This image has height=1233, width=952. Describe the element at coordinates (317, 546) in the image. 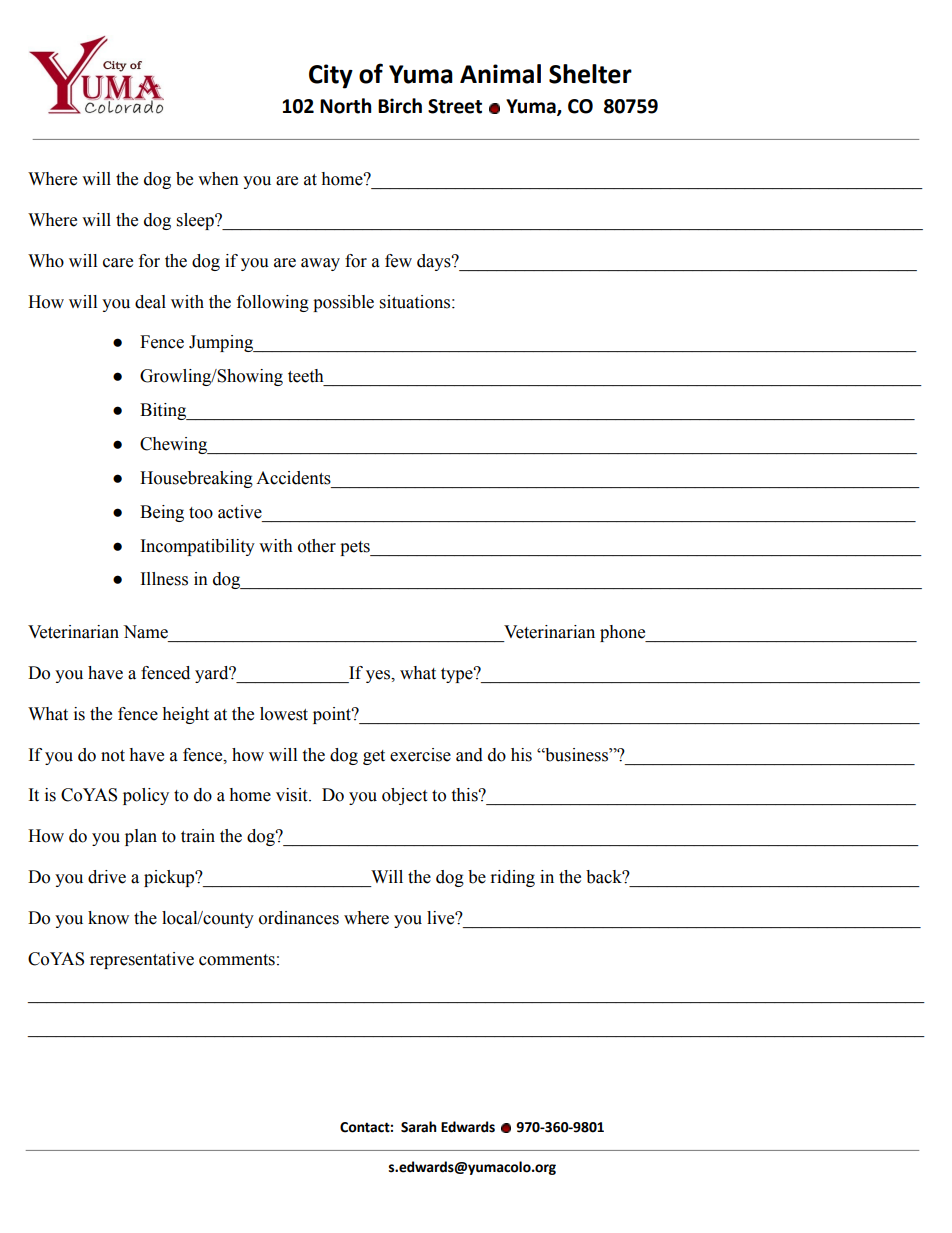

I see `other` at that location.
